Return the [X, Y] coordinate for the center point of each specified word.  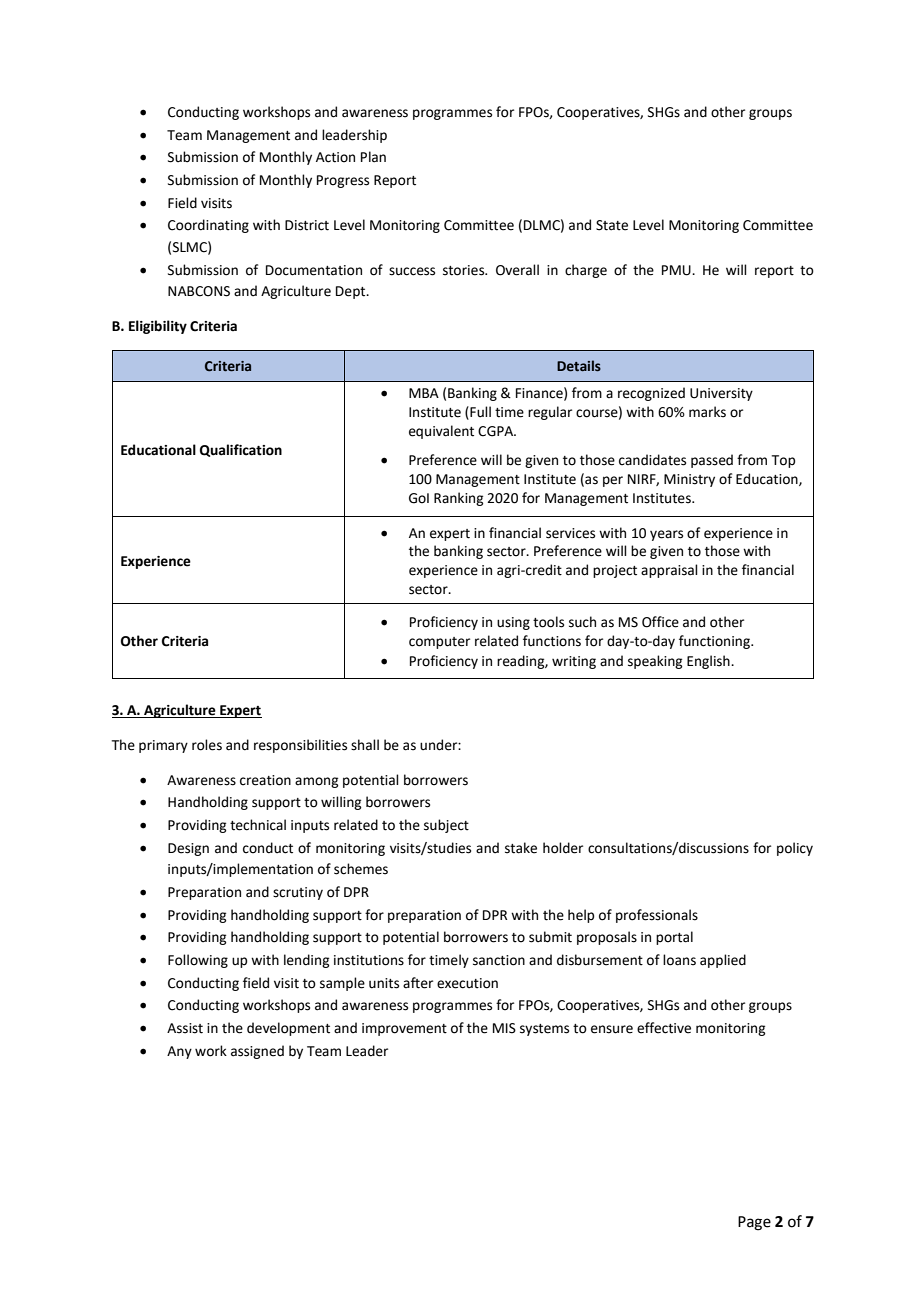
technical [258, 825]
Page [754, 1223]
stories [465, 270]
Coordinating [208, 226]
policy [795, 849]
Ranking [458, 499]
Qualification [241, 450]
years [666, 535]
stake [521, 848]
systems [544, 1030]
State [612, 225]
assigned [257, 1052]
